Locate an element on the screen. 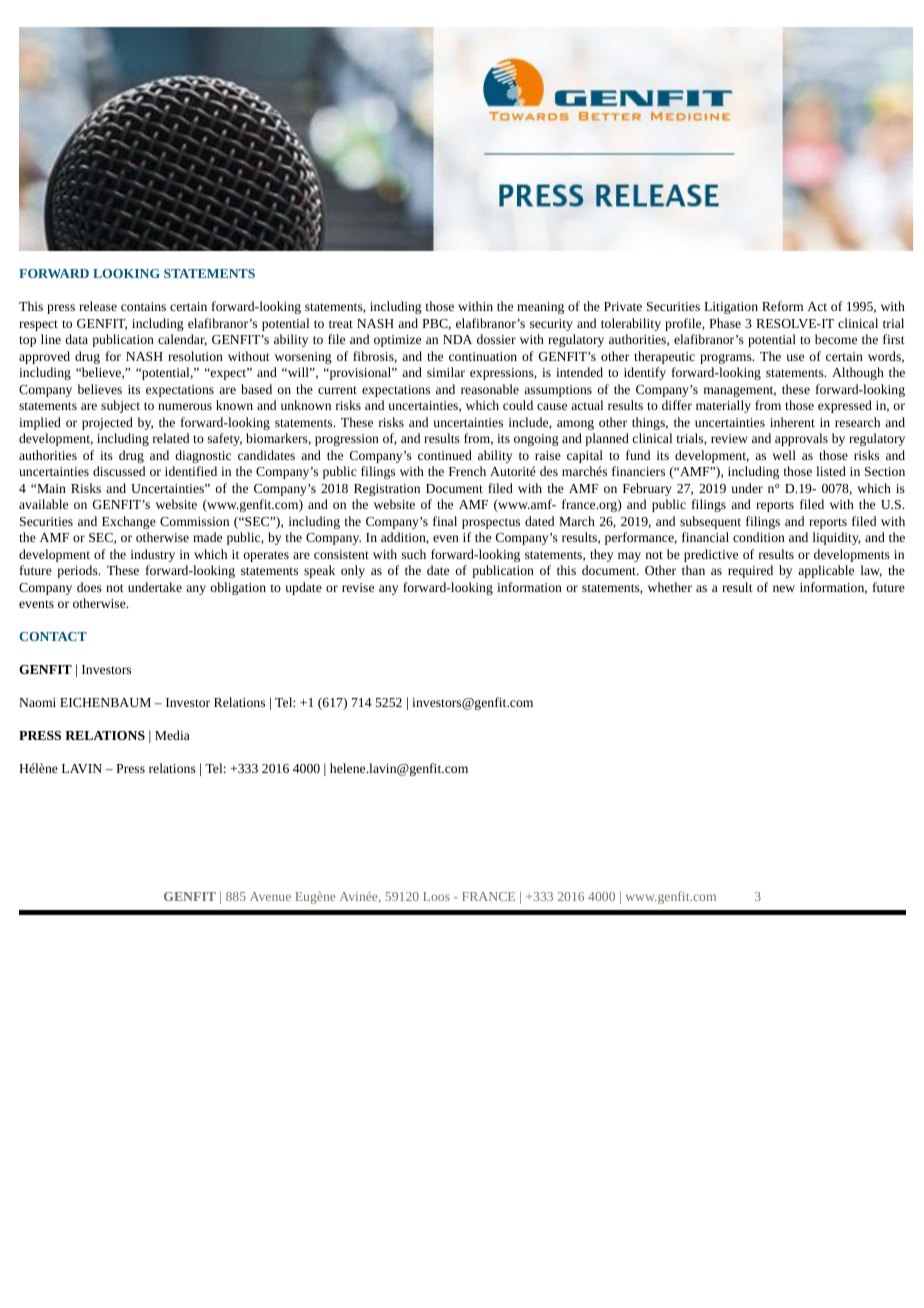  Media is located at coordinates (172, 735).
